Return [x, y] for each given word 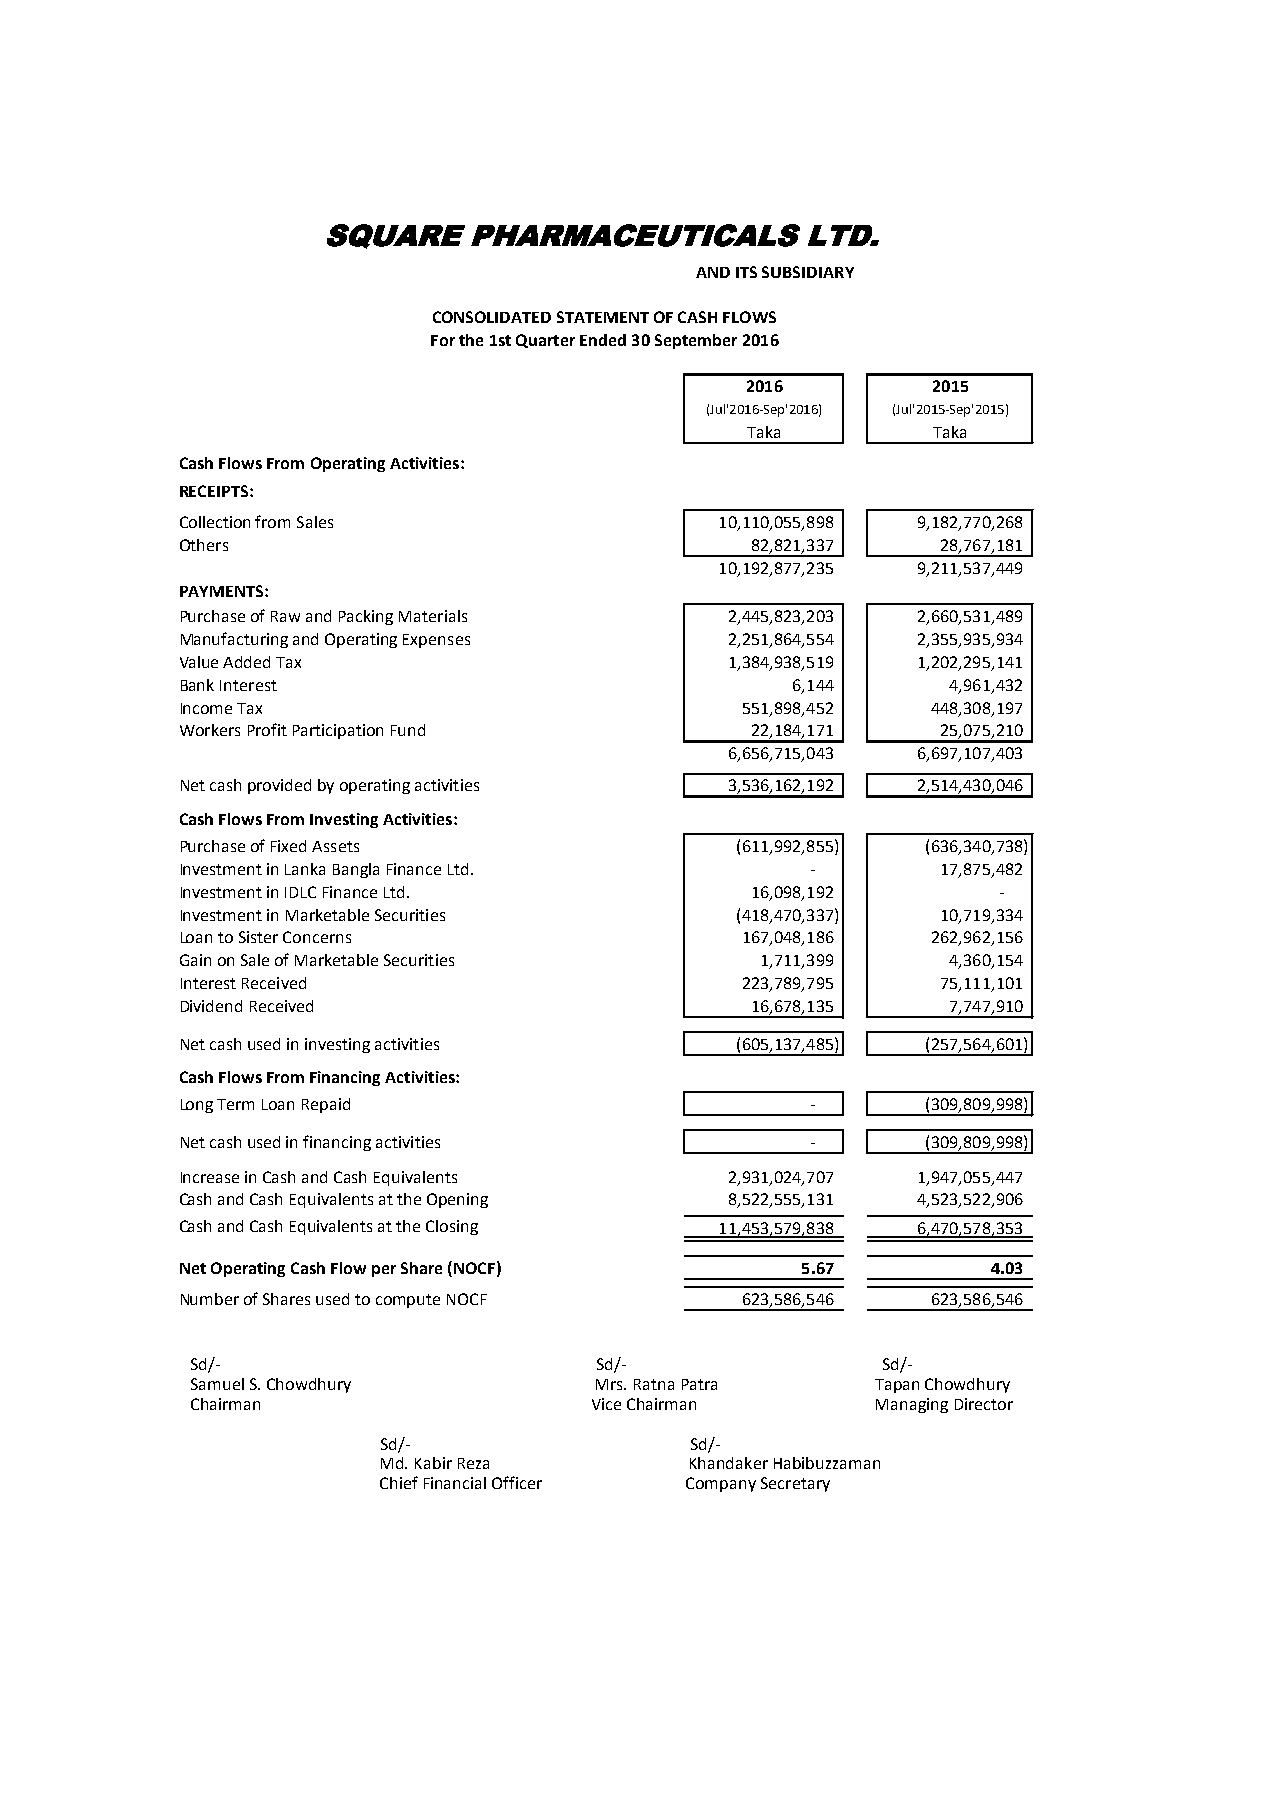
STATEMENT [603, 317]
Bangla [356, 870]
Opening [457, 1200]
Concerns [317, 937]
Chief [399, 1482]
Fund [408, 730]
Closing [452, 1227]
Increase [210, 1177]
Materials [433, 616]
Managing [912, 1405]
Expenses [436, 641]
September [696, 341]
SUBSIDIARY [808, 272]
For [443, 340]
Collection [215, 522]
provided [279, 786]
